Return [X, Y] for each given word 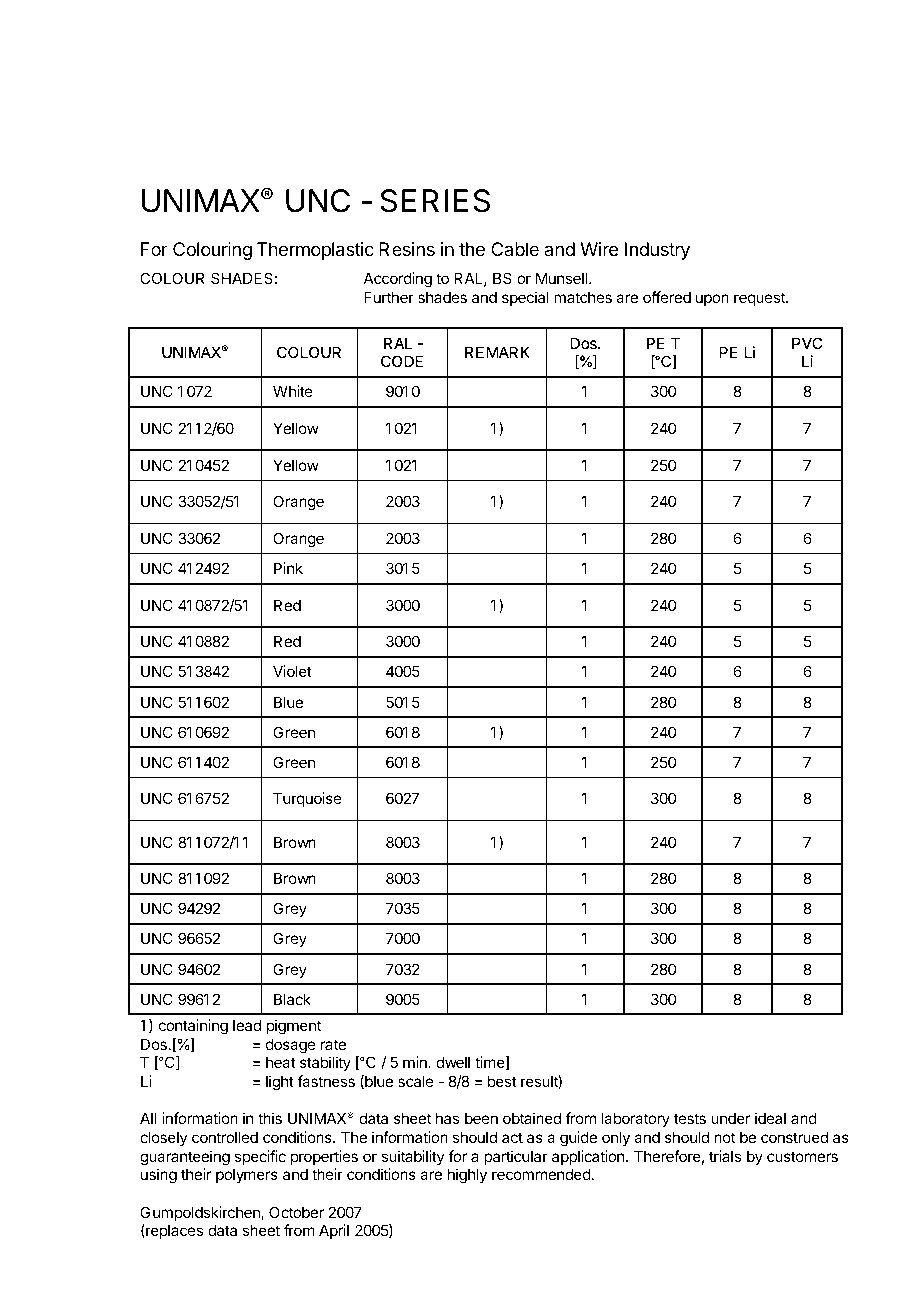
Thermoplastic [315, 251]
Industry [657, 251]
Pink [288, 568]
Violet [292, 671]
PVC [807, 343]
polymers [247, 1175]
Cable [515, 249]
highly [467, 1176]
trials [725, 1156]
